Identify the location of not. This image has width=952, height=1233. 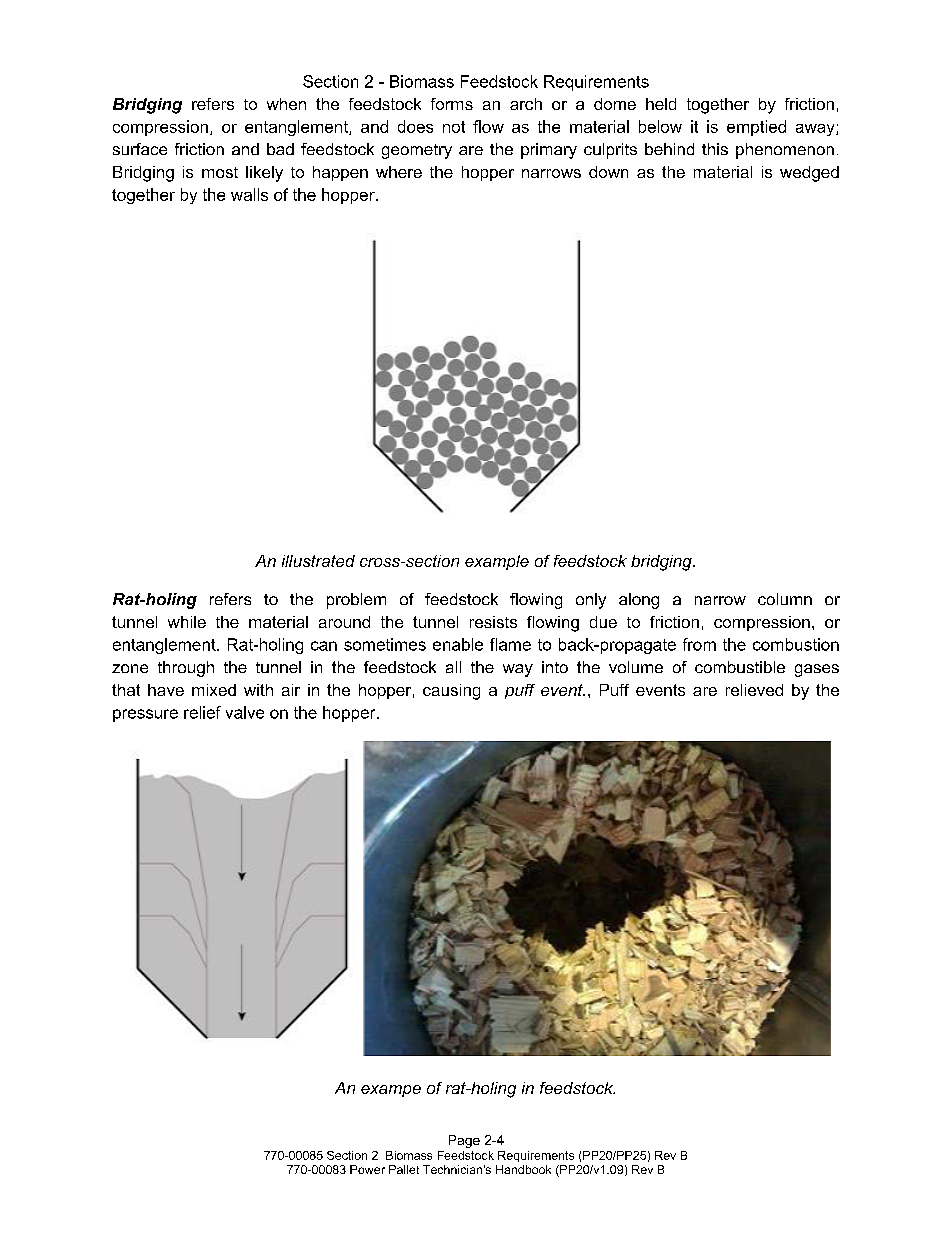
(454, 127).
